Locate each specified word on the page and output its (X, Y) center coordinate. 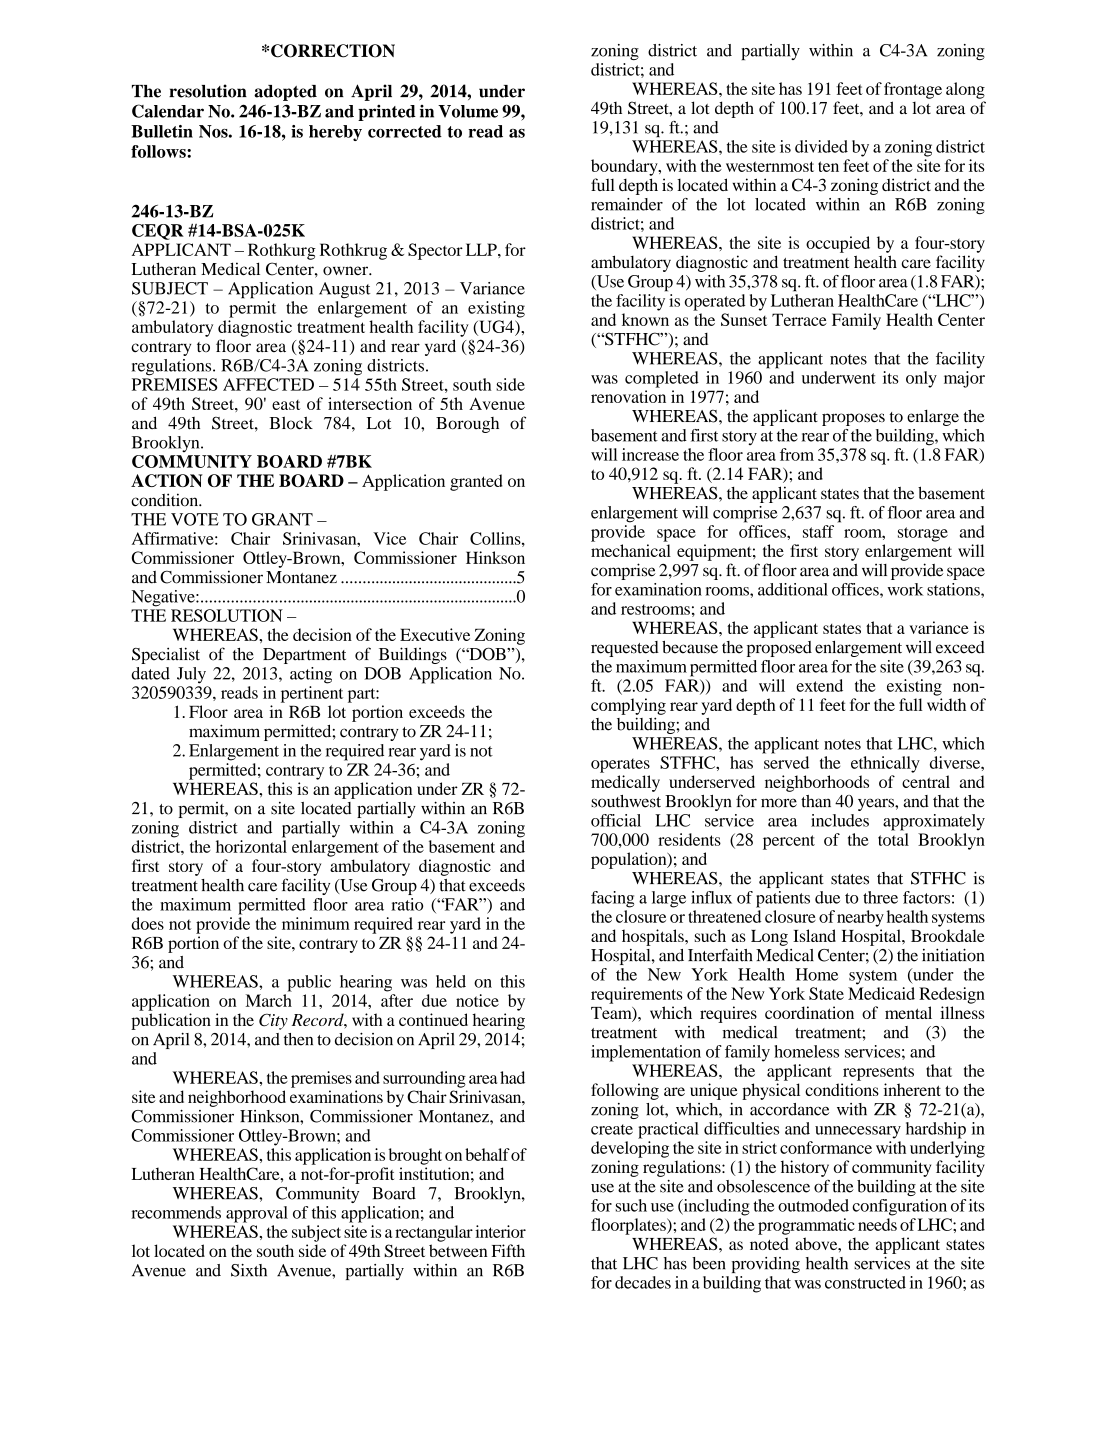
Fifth (508, 1250)
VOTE (195, 519)
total (893, 839)
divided (821, 146)
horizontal (251, 846)
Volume (468, 111)
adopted (285, 93)
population (630, 860)
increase (650, 454)
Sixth (249, 1270)
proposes (853, 419)
